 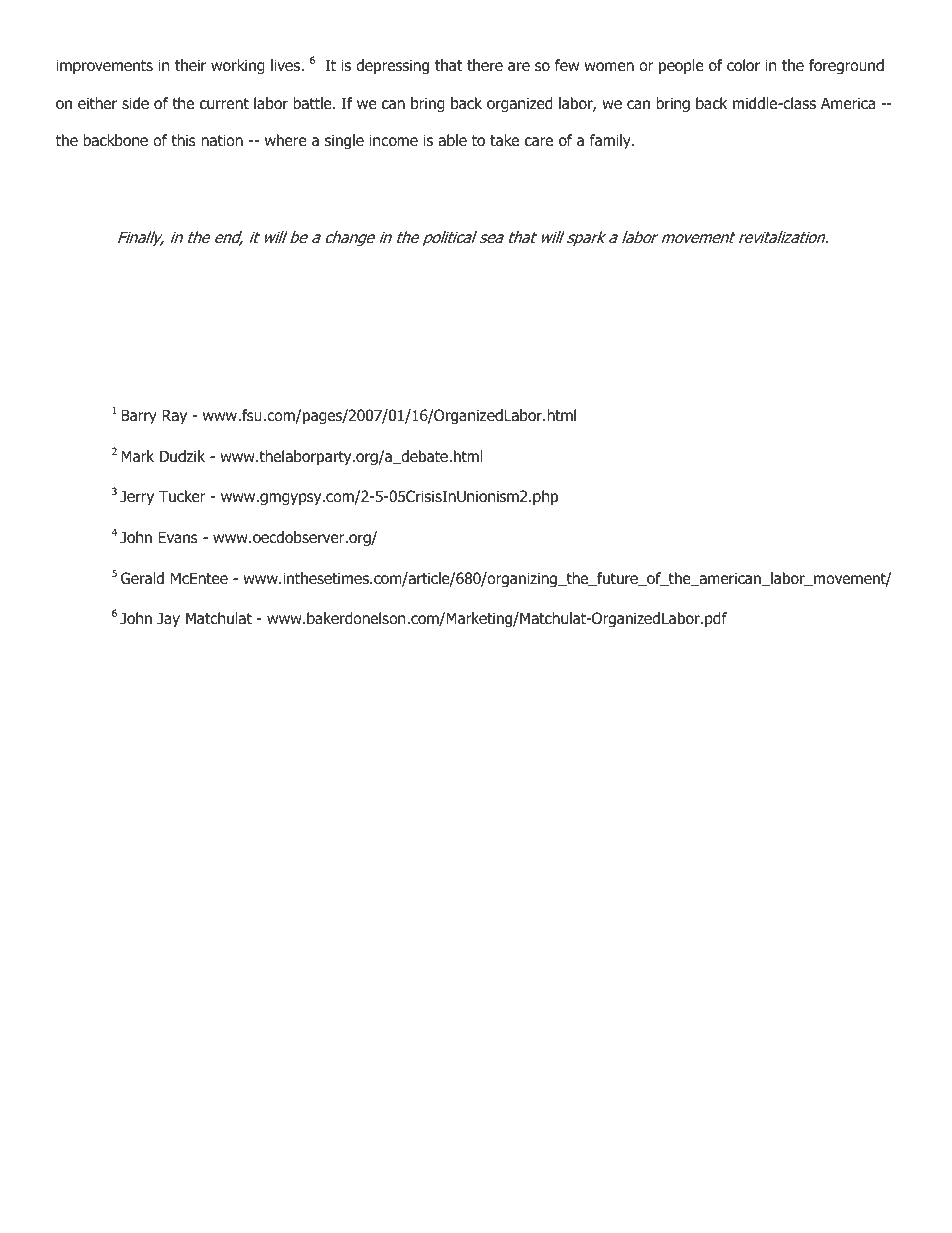 What do you see at coordinates (190, 65) in the screenshot?
I see `their` at bounding box center [190, 65].
